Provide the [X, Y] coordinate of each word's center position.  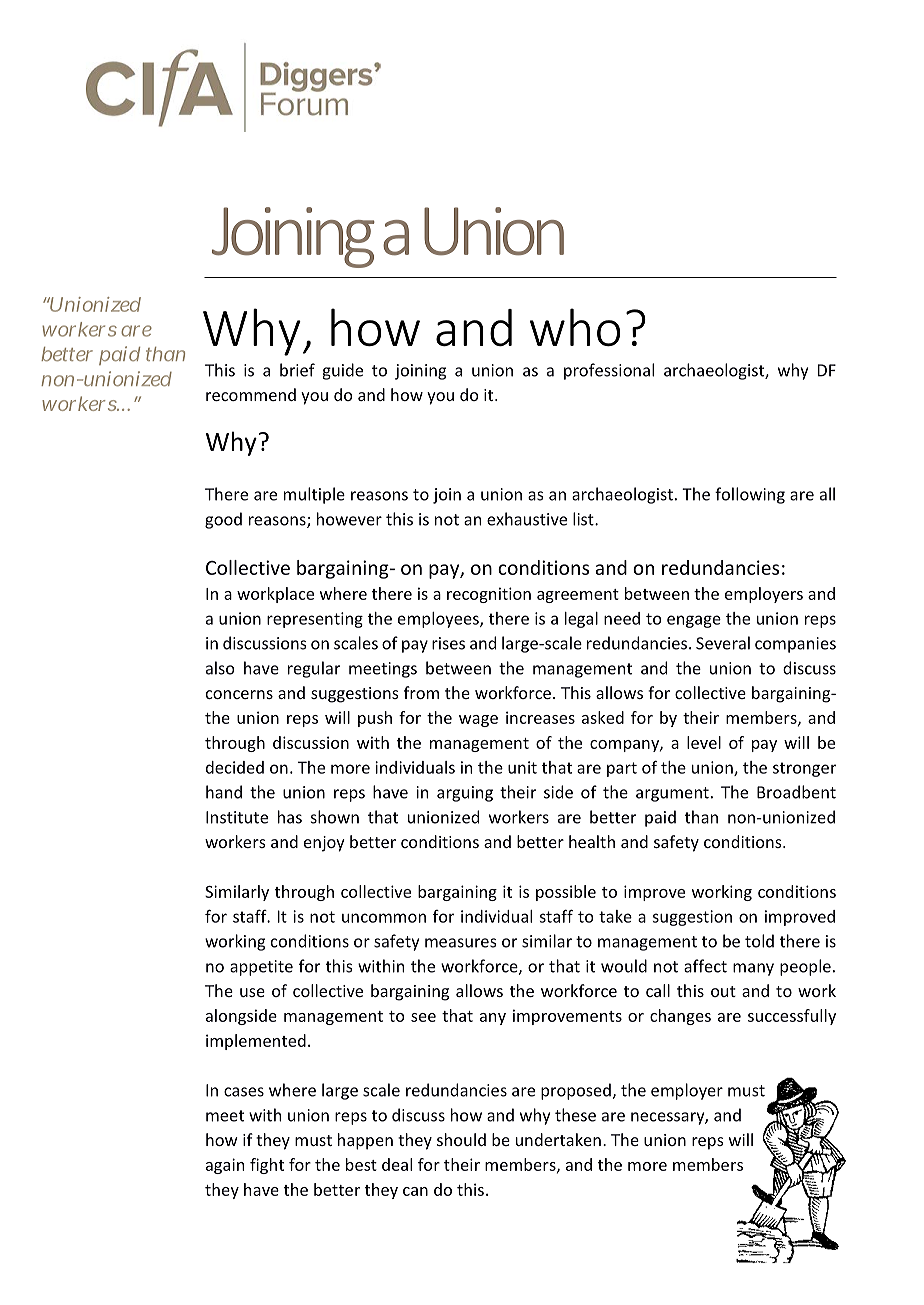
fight [267, 1166]
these [575, 1115]
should [461, 1139]
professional [609, 371]
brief [297, 370]
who [575, 327]
